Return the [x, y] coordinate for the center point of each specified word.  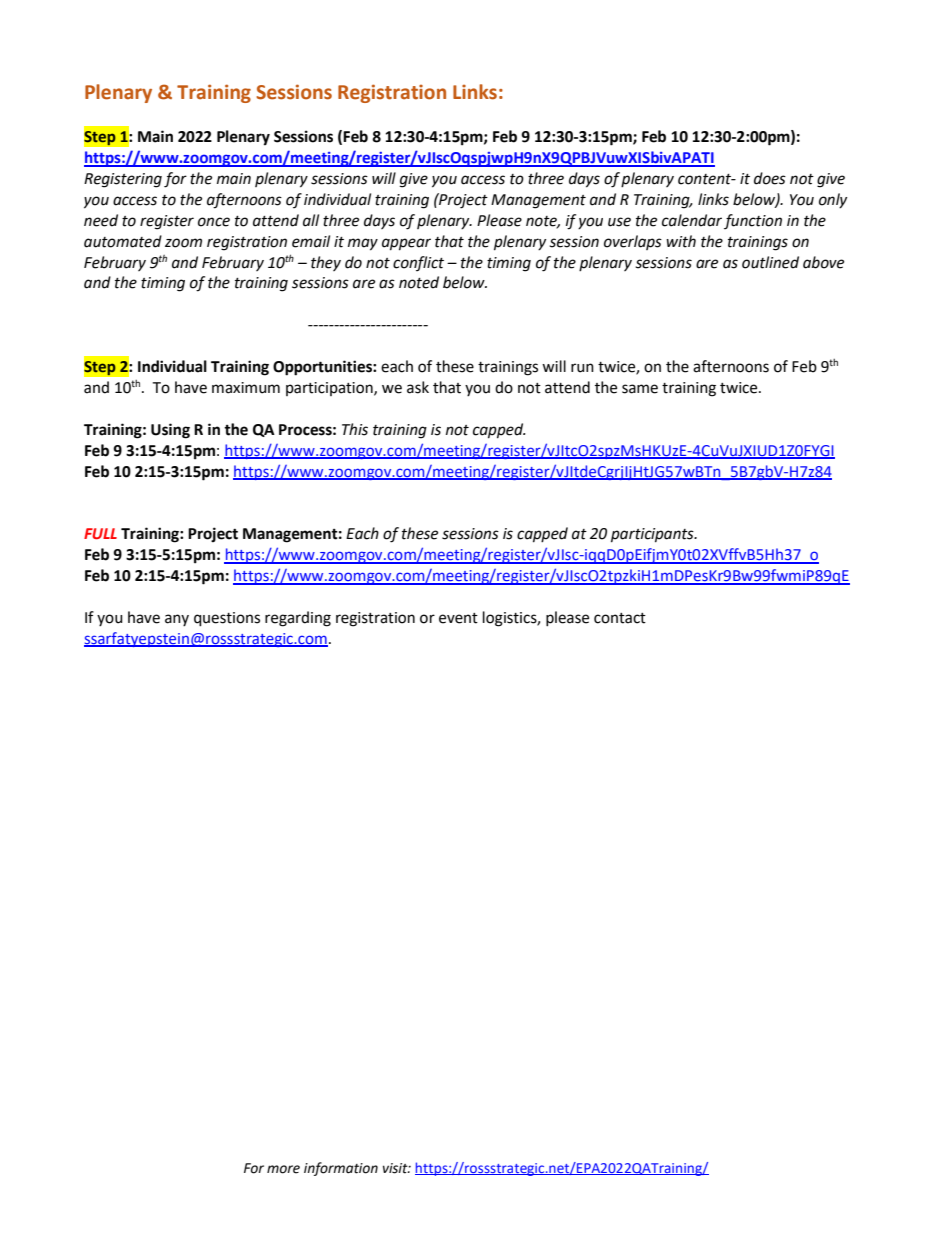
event [458, 618]
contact [620, 618]
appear [406, 244]
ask [418, 387]
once [214, 222]
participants [653, 535]
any [177, 620]
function [753, 221]
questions [227, 619]
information [341, 1169]
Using [170, 431]
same [640, 389]
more [283, 1169]
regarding [298, 619]
